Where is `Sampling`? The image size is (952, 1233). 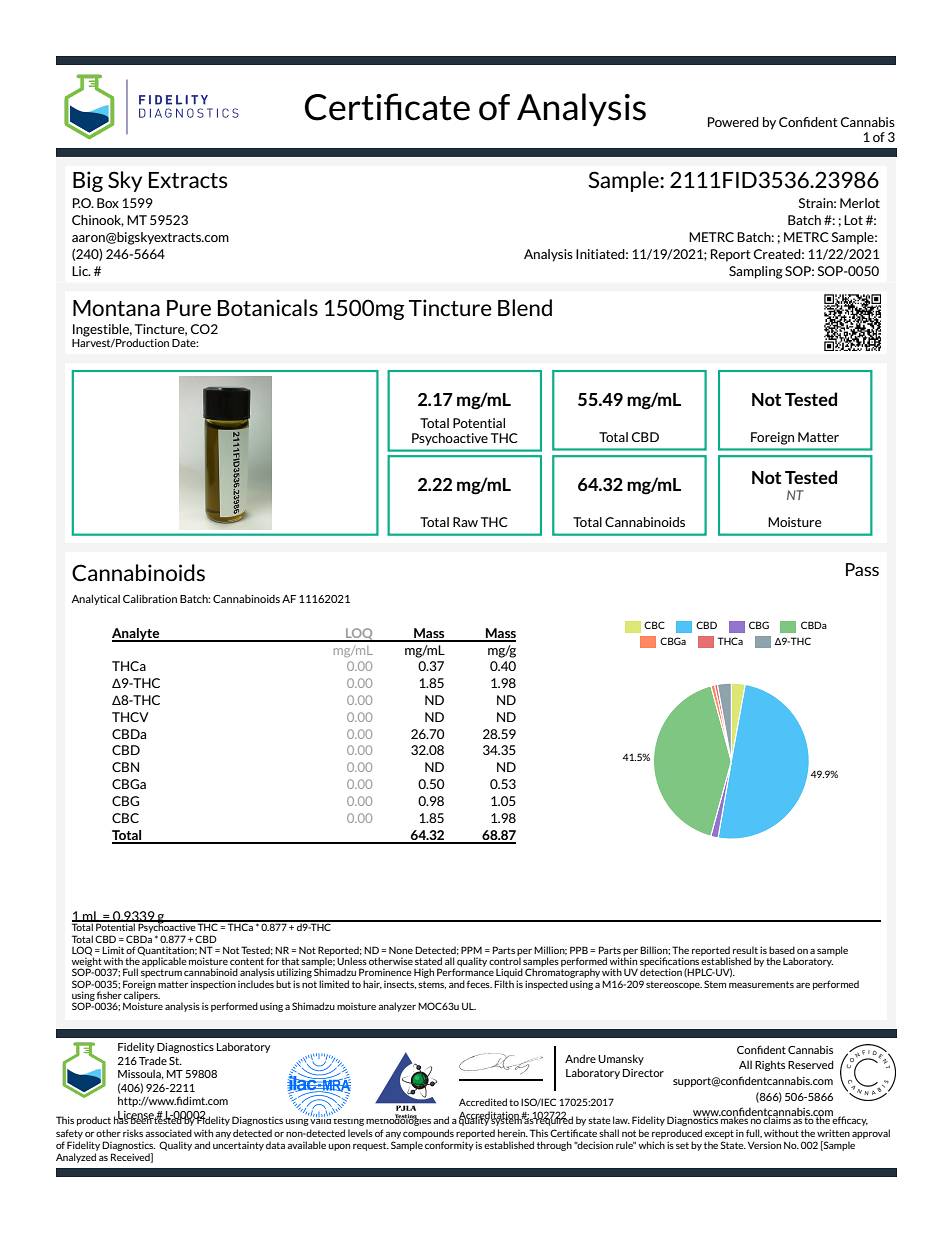
Sampling is located at coordinates (756, 272).
